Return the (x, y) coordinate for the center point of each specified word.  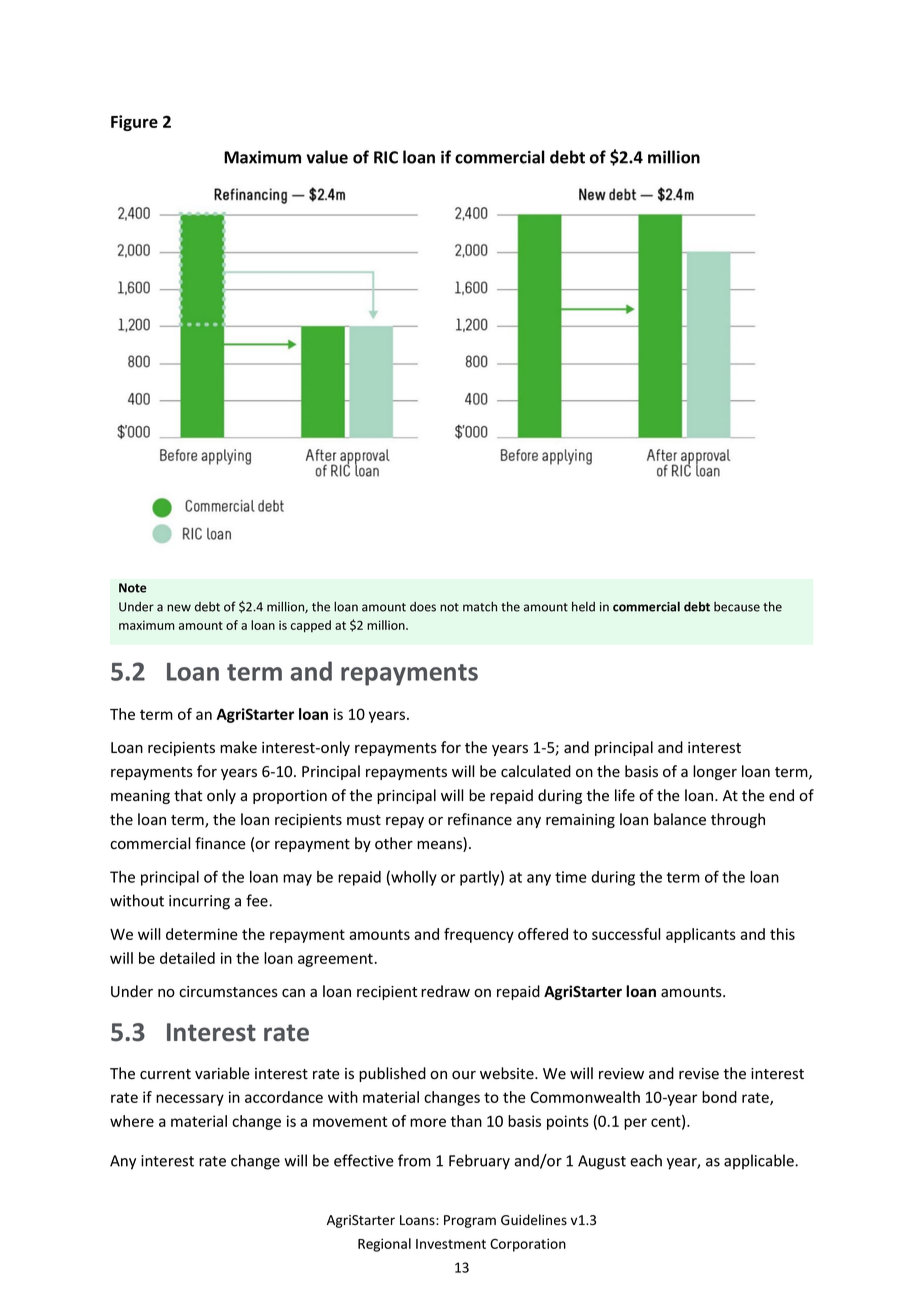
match (480, 606)
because (737, 607)
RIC (386, 157)
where (132, 1121)
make (238, 747)
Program (470, 1221)
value (327, 157)
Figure (134, 123)
